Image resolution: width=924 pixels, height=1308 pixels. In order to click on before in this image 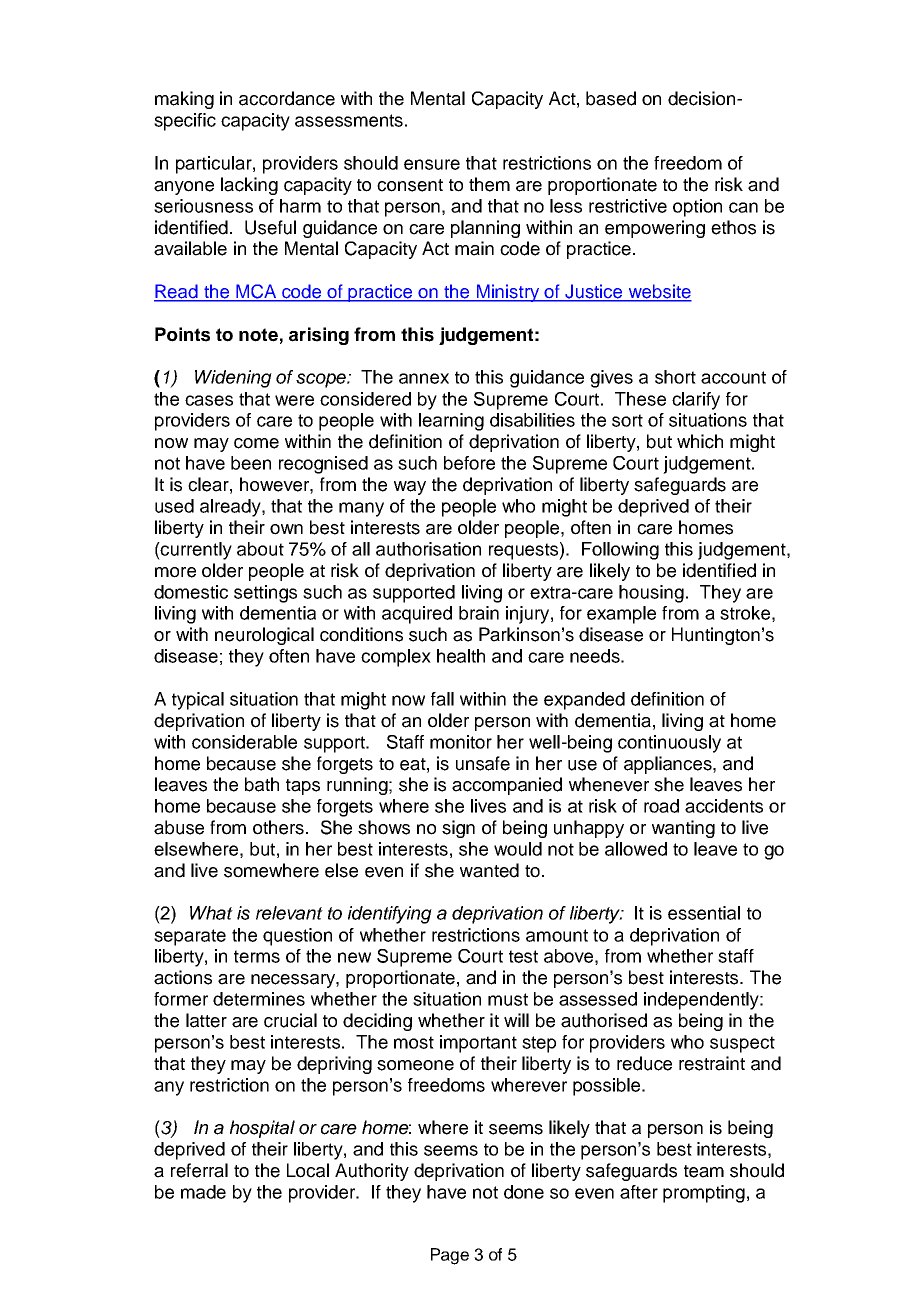, I will do `click(469, 463)`.
